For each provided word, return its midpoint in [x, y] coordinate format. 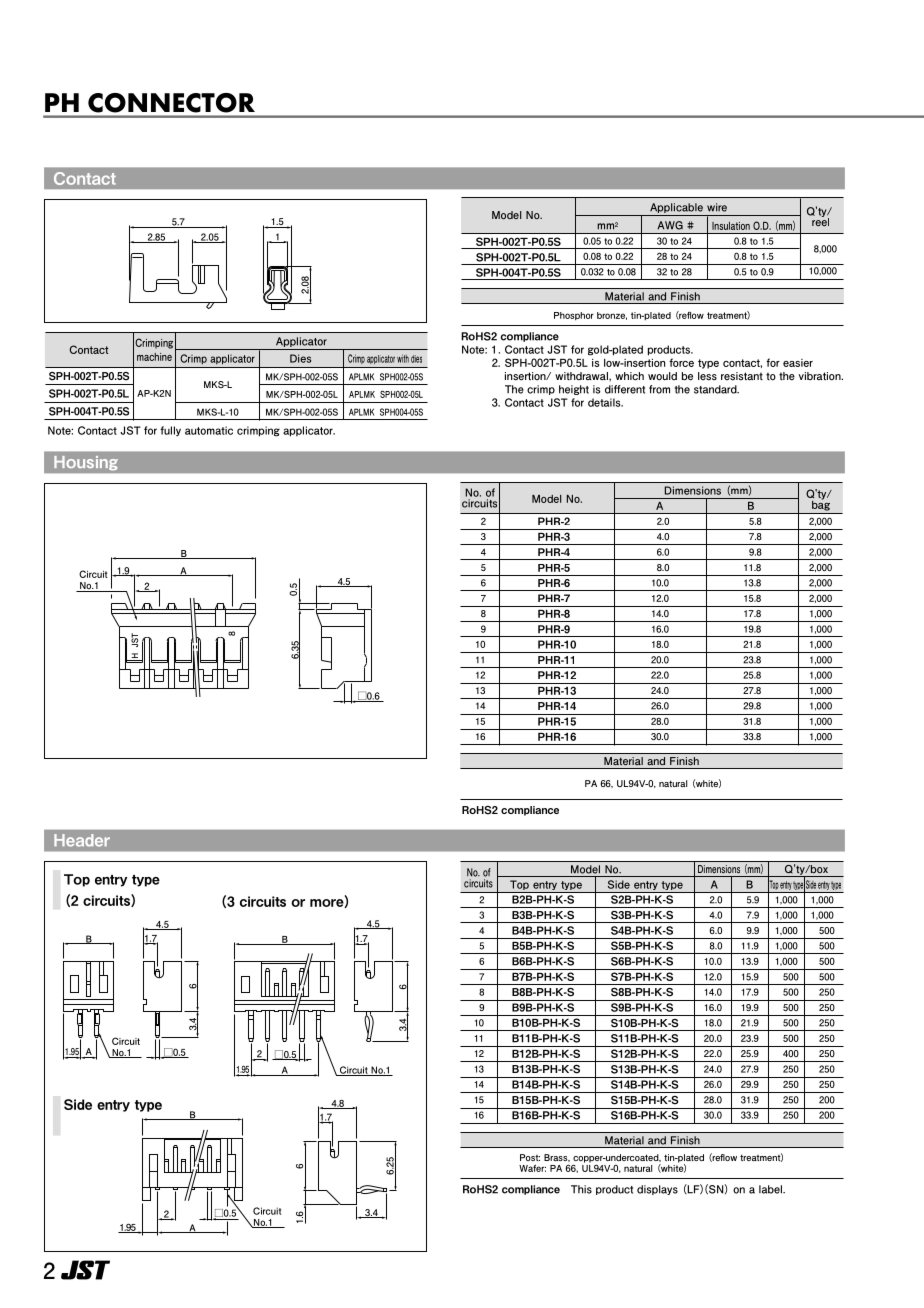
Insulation [731, 226]
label [771, 1189]
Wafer [532, 1168]
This [581, 1189]
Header [82, 840]
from [659, 389]
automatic [209, 430]
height [574, 390]
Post [530, 1157]
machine [154, 357]
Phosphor [574, 316]
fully [170, 431]
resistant [742, 376]
